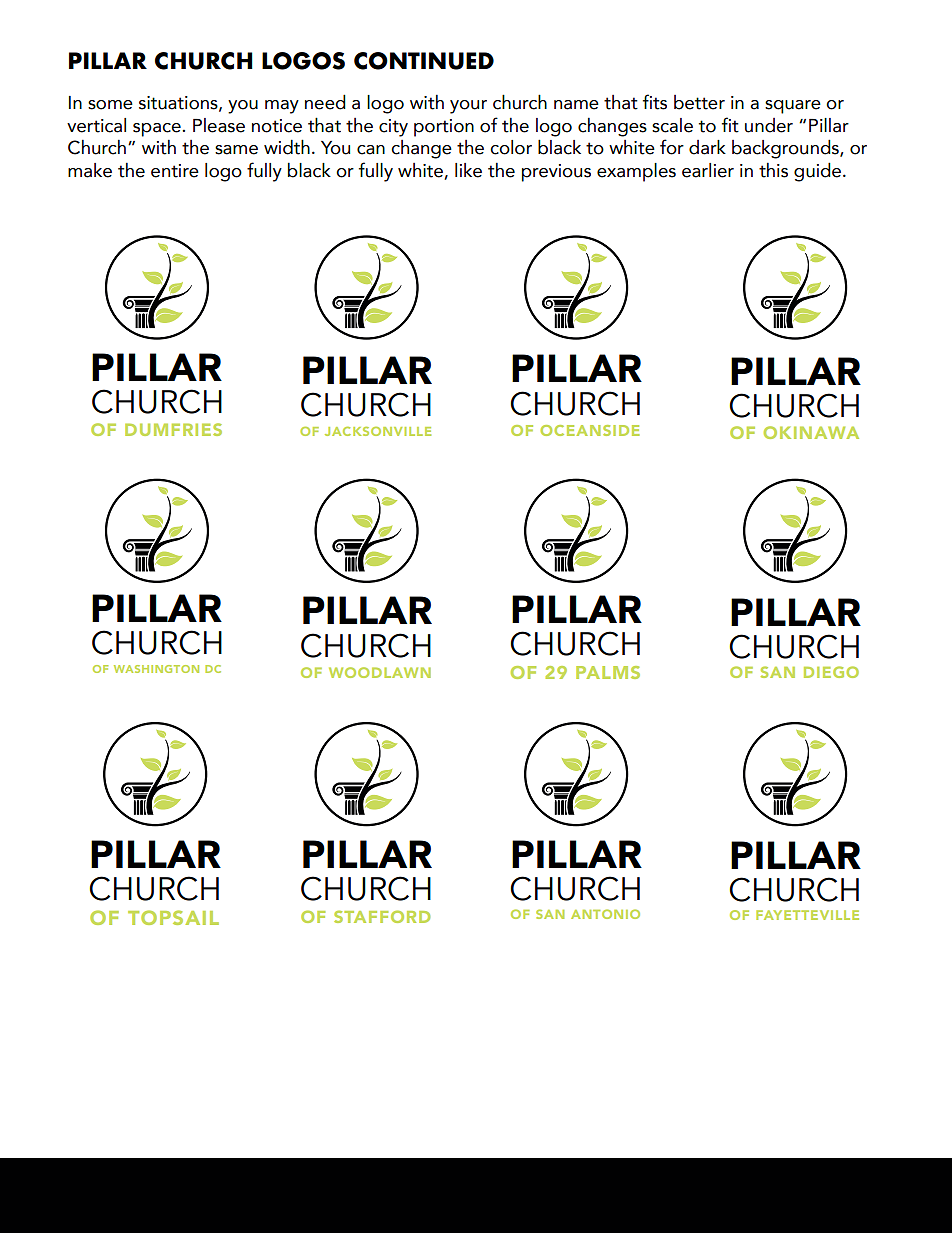 The width and height of the screenshot is (952, 1233). What do you see at coordinates (773, 170) in the screenshot?
I see `this` at bounding box center [773, 170].
